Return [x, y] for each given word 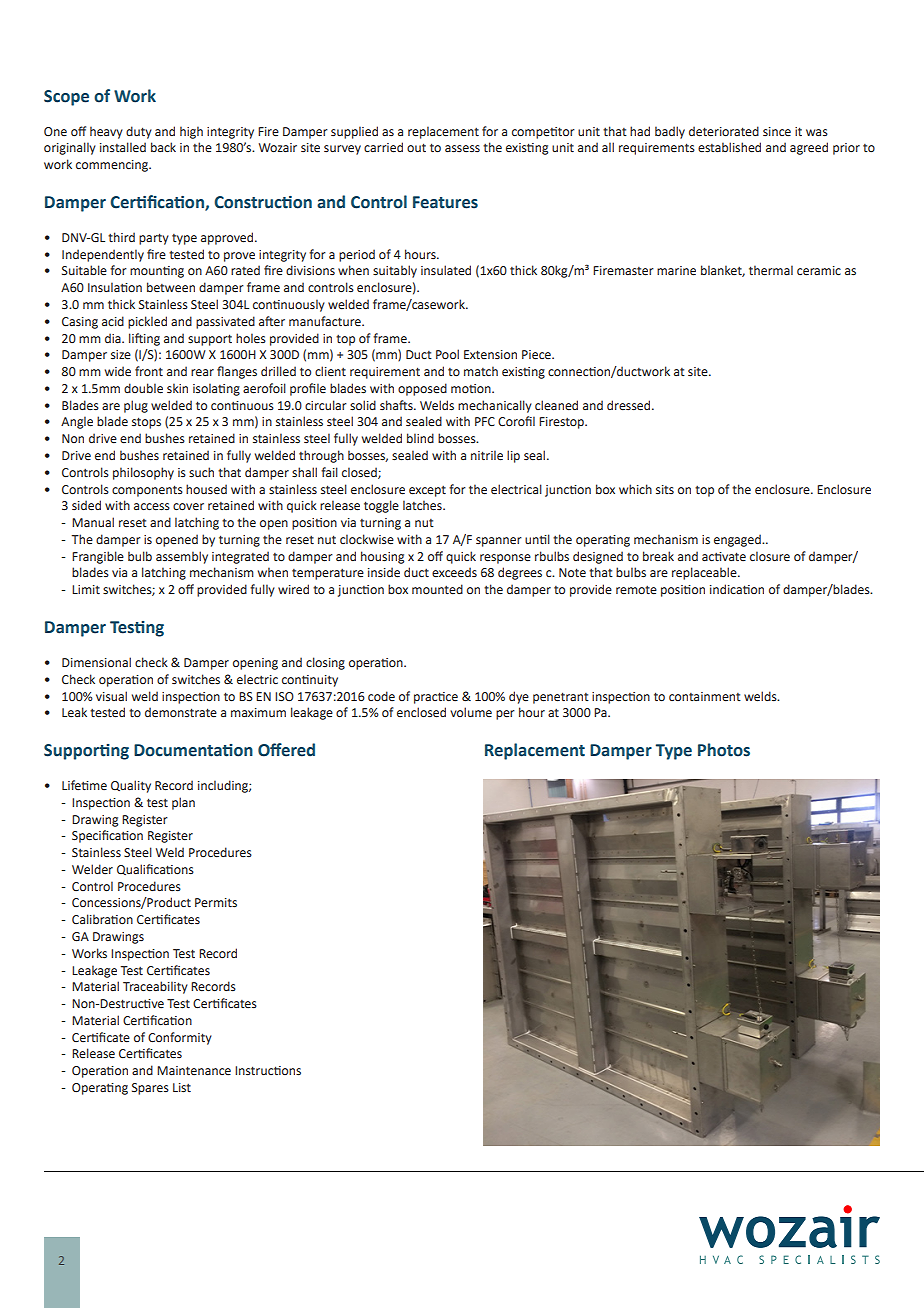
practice [436, 698]
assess [462, 148]
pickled [147, 322]
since [777, 131]
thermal [771, 270]
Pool [447, 354]
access [152, 507]
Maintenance [194, 1070]
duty [139, 132]
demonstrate [181, 712]
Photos [724, 750]
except [427, 491]
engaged [738, 540]
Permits [216, 903]
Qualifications [155, 869]
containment [705, 697]
